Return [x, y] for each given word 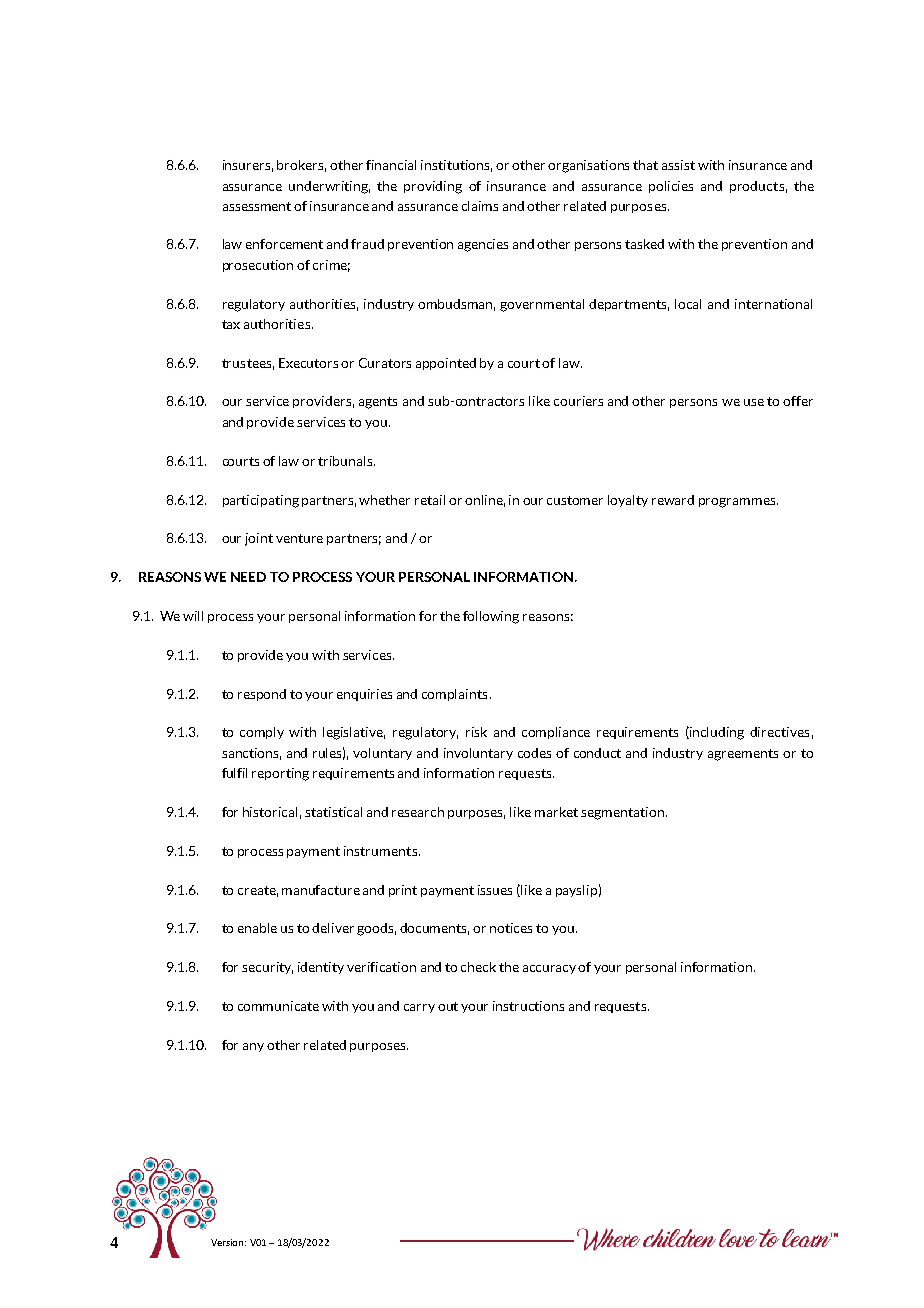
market [556, 812]
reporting [280, 774]
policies [671, 187]
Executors [308, 363]
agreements [743, 755]
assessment [257, 206]
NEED [248, 577]
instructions [528, 1006]
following [491, 617]
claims [480, 206]
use [754, 402]
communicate [278, 1006]
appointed [446, 364]
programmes [738, 503]
